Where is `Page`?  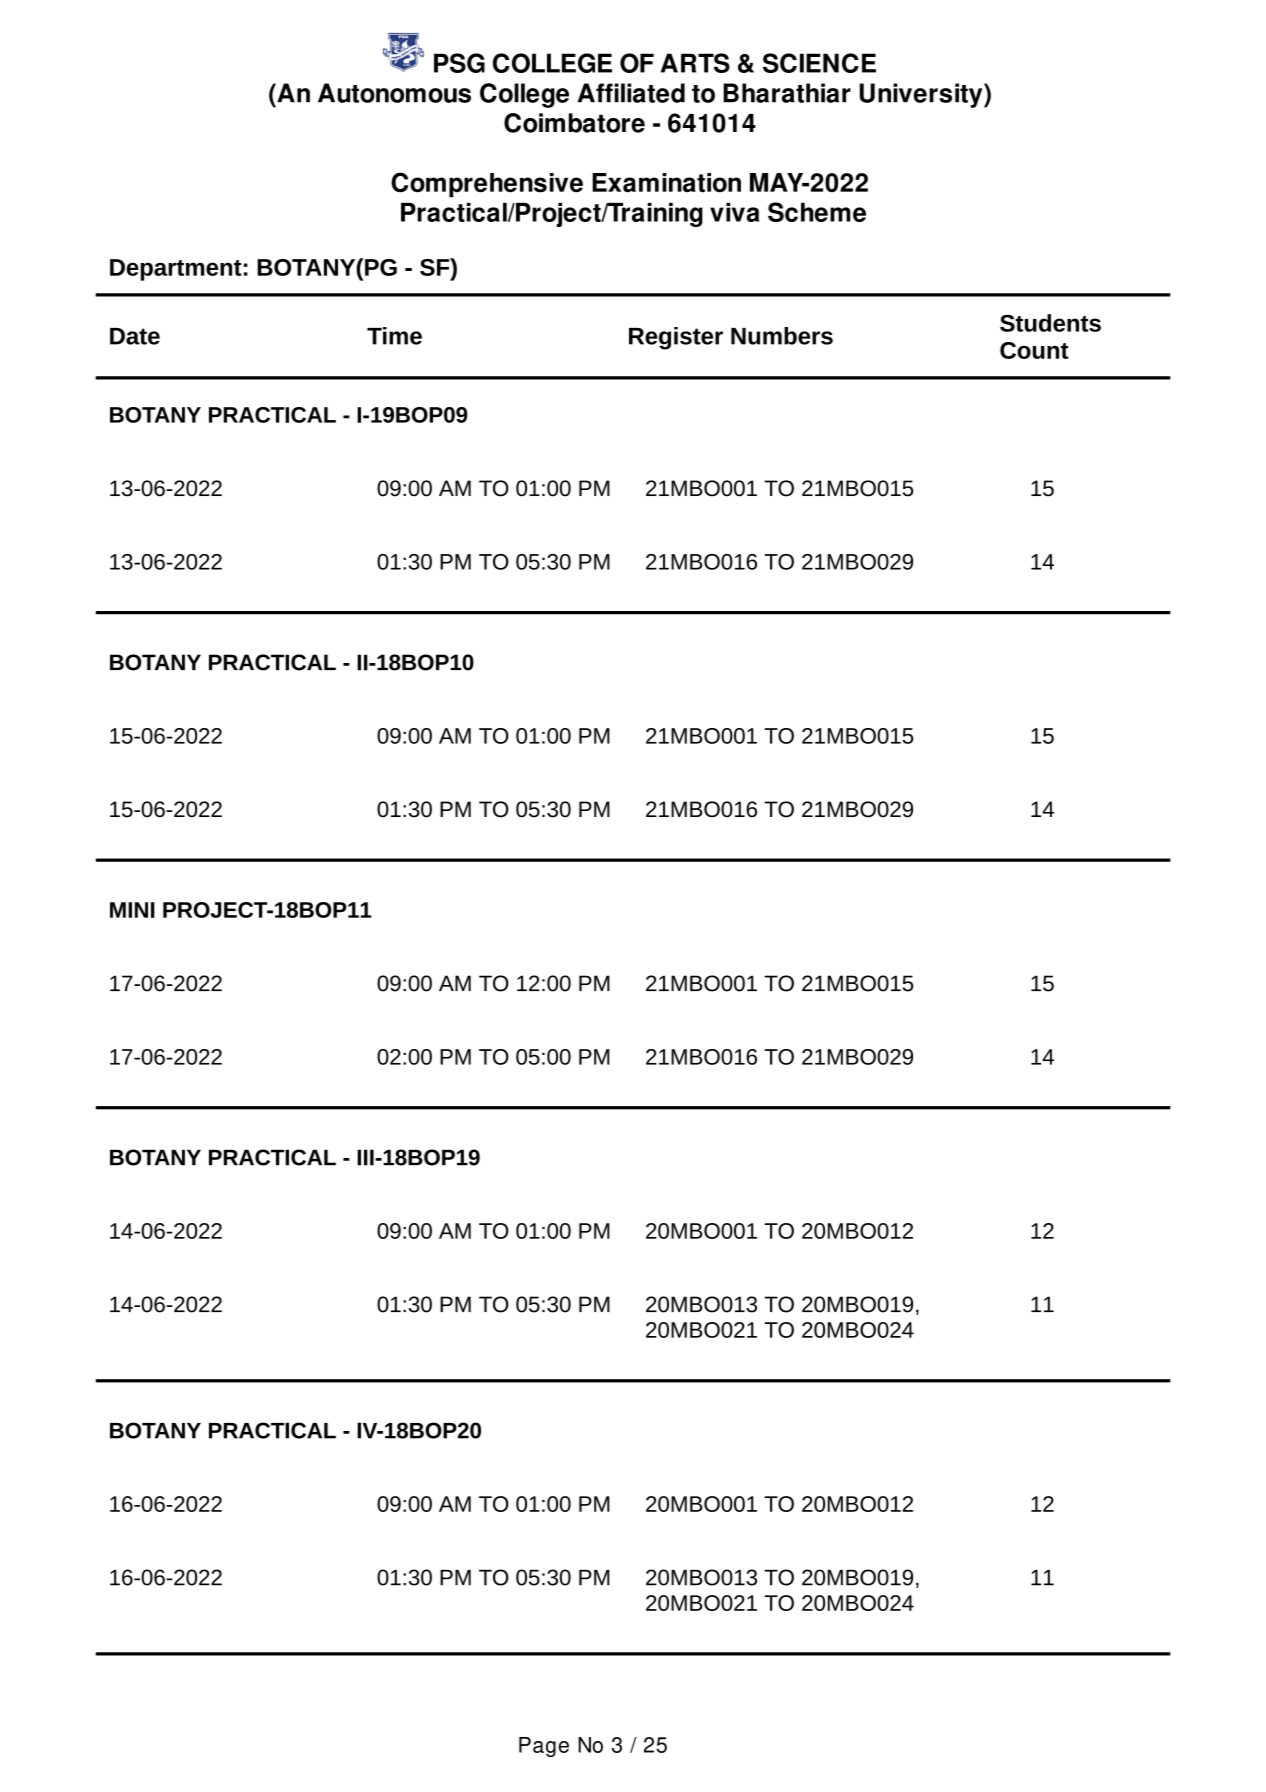
Page is located at coordinates (544, 1747).
